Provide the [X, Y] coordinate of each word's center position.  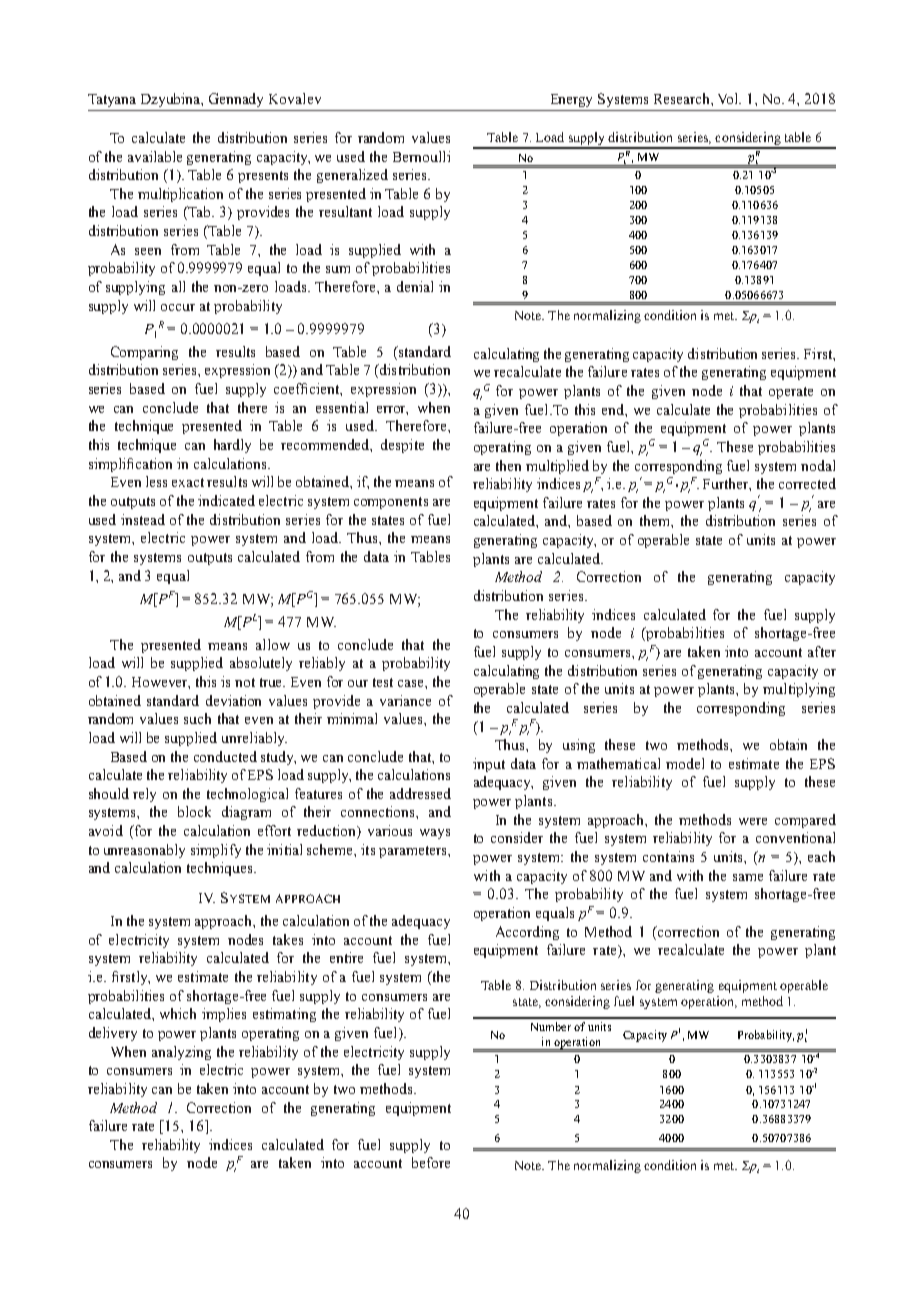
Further [727, 484]
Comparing [144, 353]
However [161, 683]
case [412, 683]
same [748, 877]
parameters [414, 852]
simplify [216, 851]
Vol [729, 98]
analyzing [181, 1053]
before [431, 1162]
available [155, 156]
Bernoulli [421, 156]
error [392, 410]
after [822, 651]
